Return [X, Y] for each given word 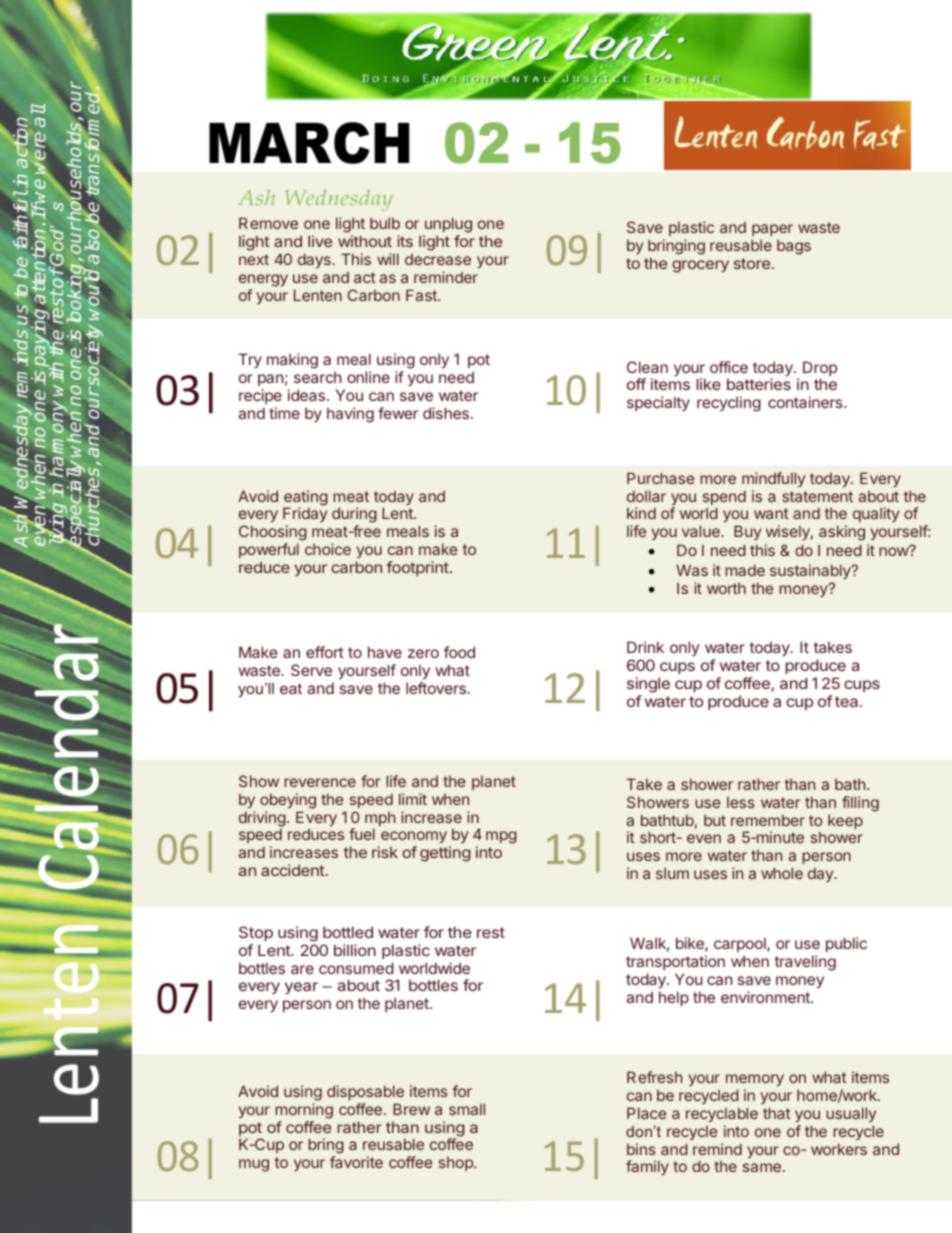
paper [772, 230]
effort [325, 652]
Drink [645, 647]
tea [848, 701]
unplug [448, 225]
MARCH [309, 143]
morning [304, 1111]
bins [641, 1149]
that [777, 1113]
